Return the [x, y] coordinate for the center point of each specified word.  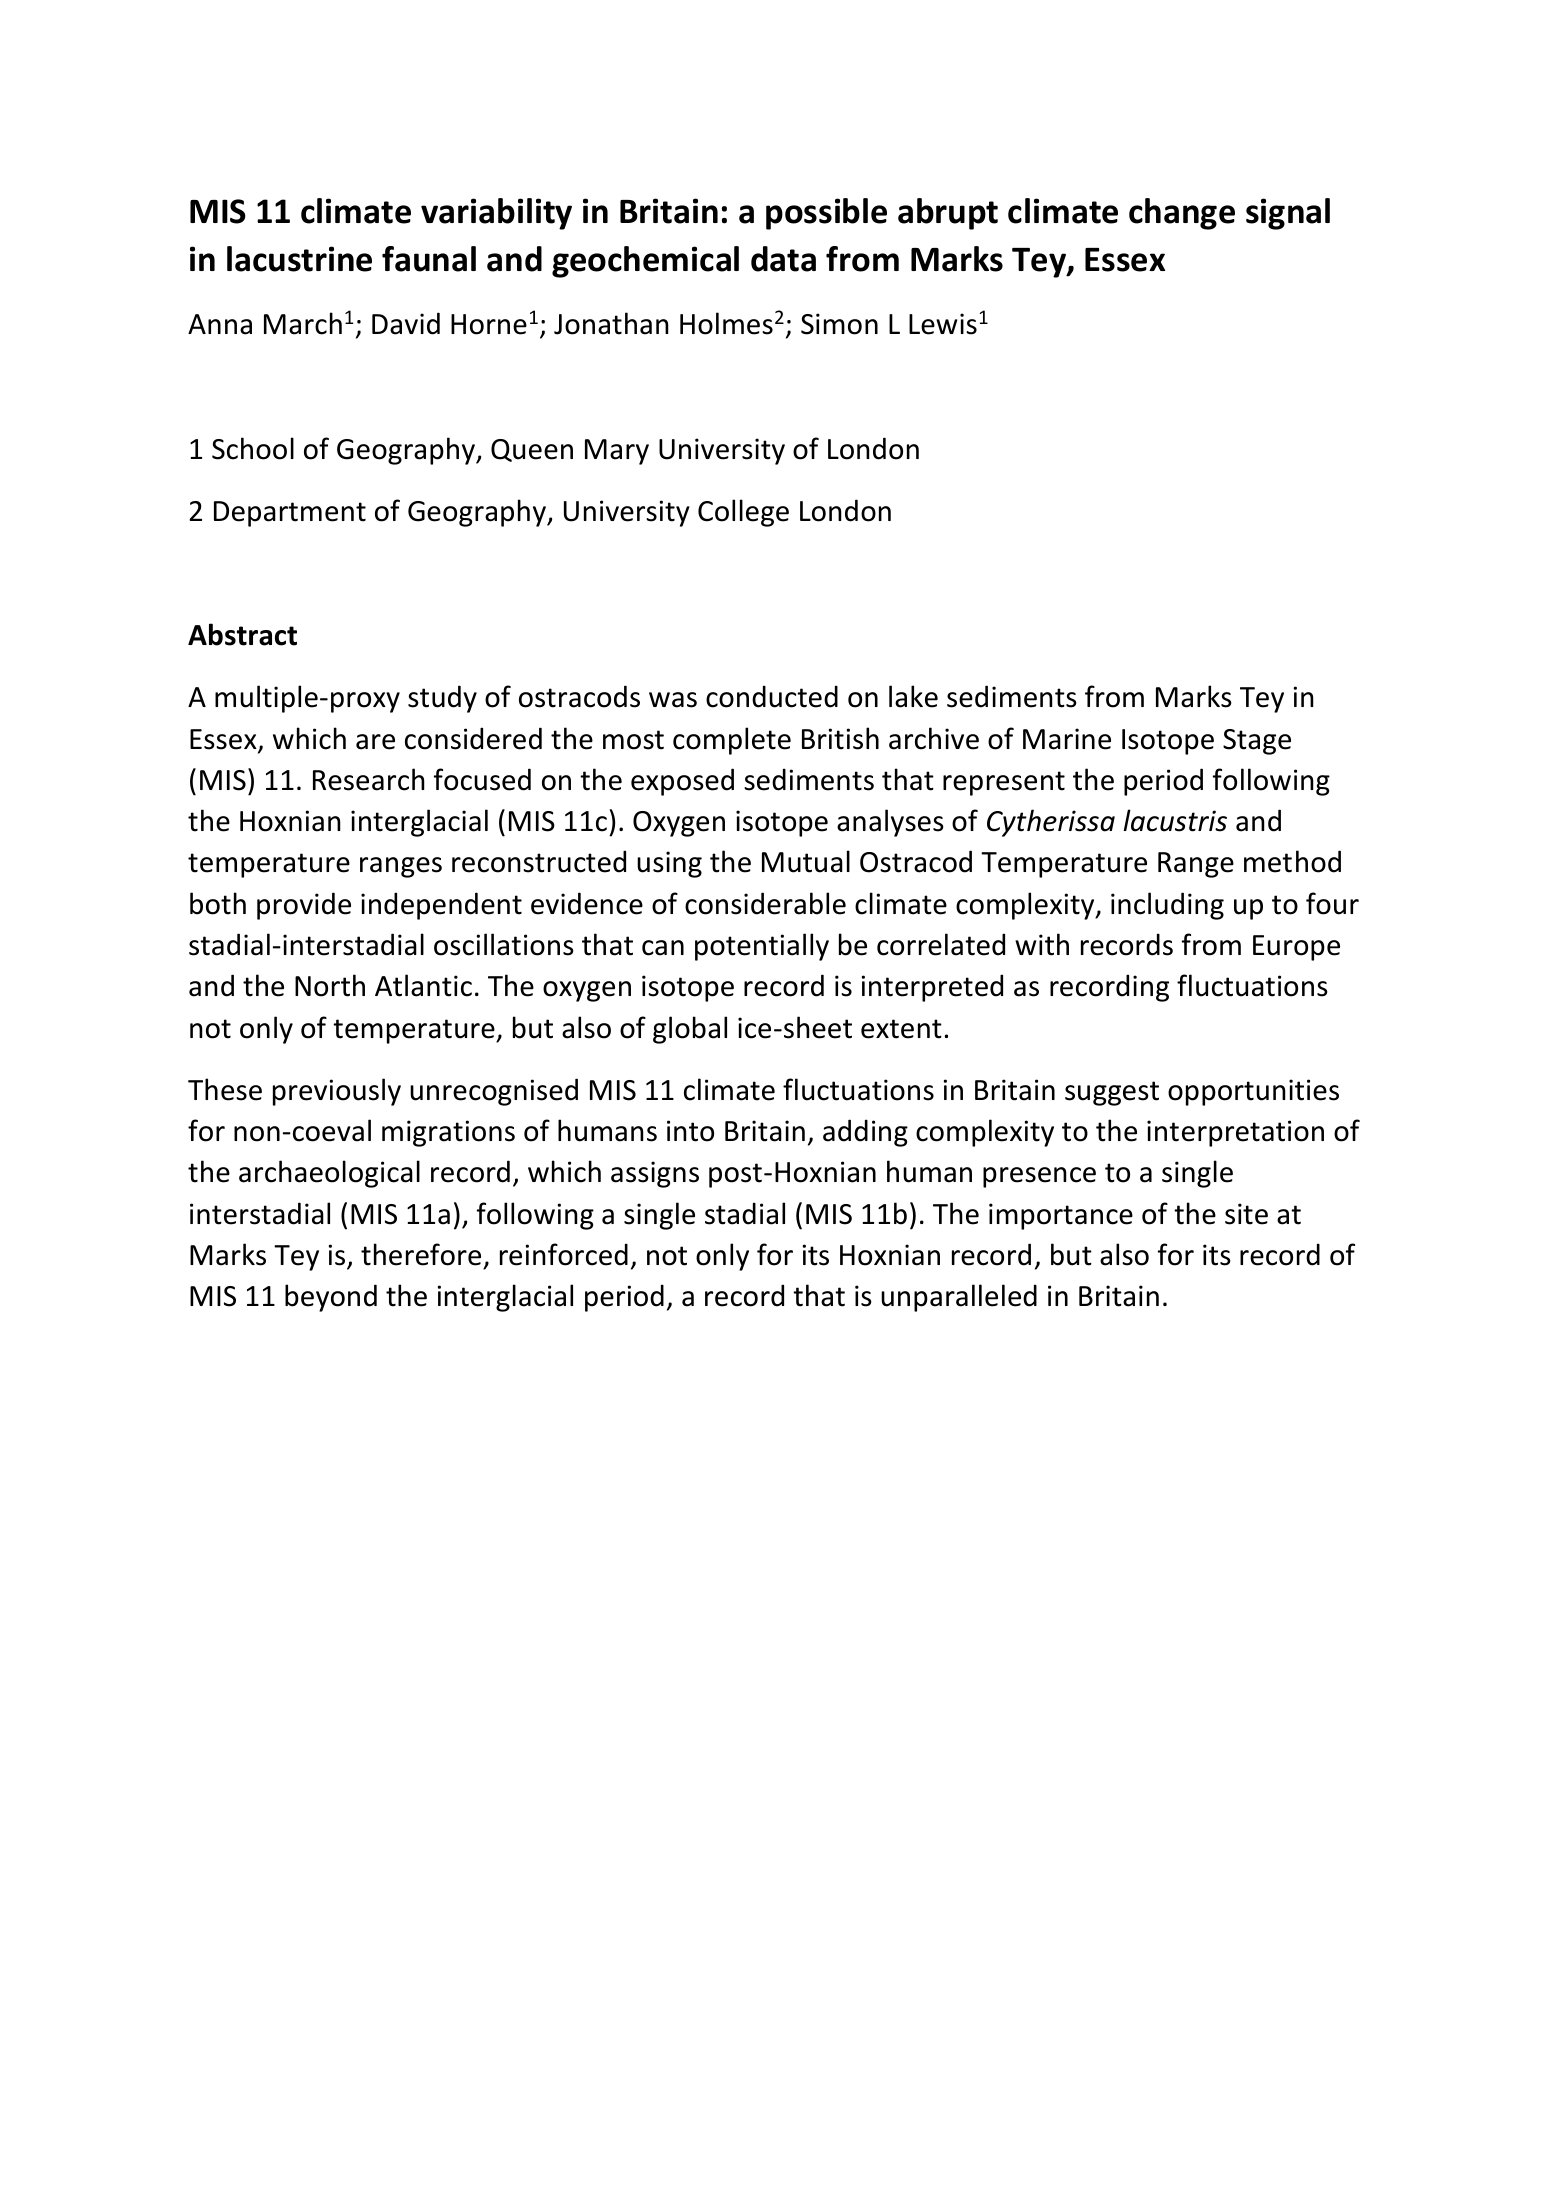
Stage [1257, 742]
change [1182, 214]
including [1167, 906]
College [743, 513]
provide [304, 906]
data [783, 259]
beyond [331, 1298]
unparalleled [959, 1298]
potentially [762, 947]
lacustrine [299, 259]
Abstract [242, 634]
